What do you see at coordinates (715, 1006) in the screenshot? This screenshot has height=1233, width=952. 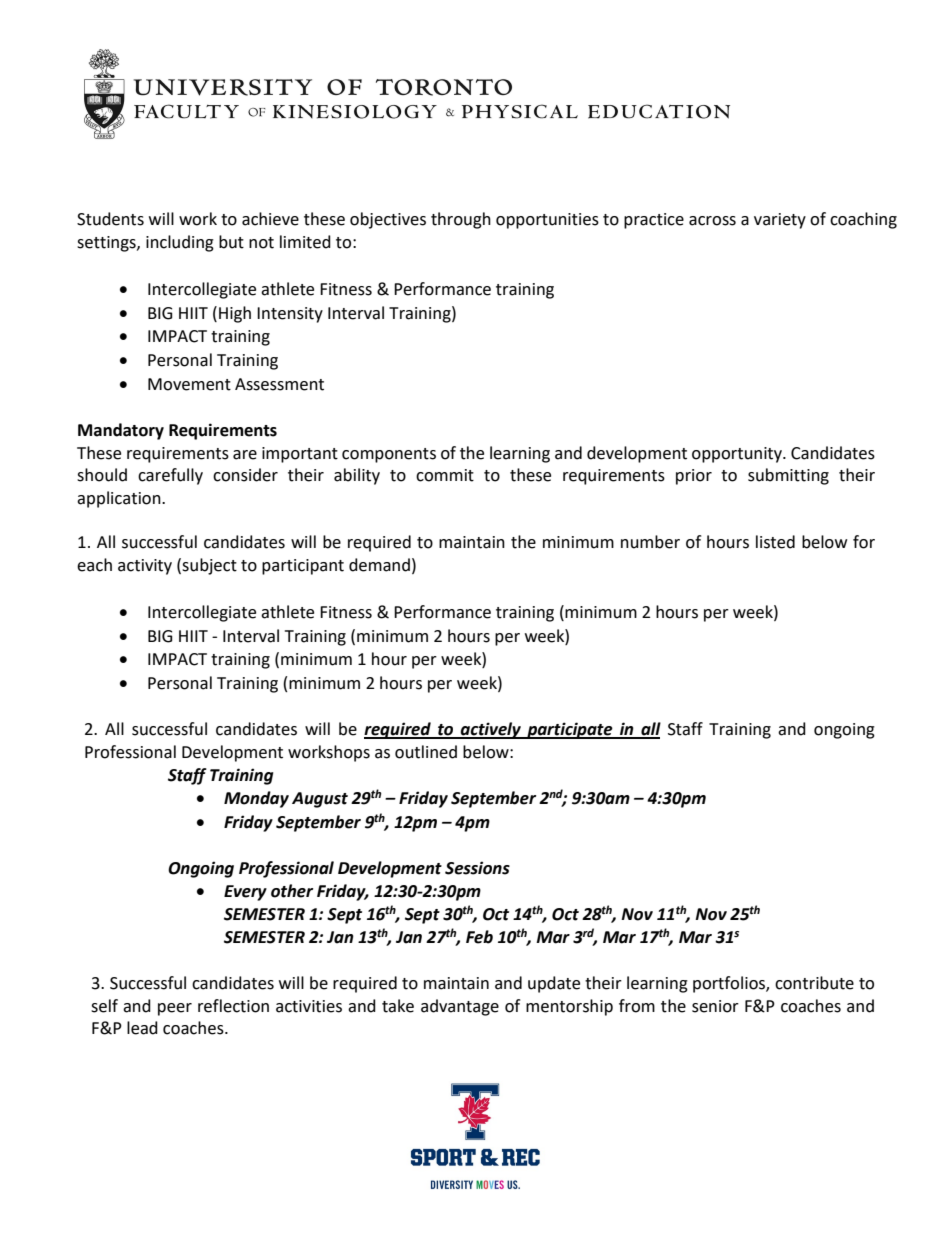 I see `senior` at bounding box center [715, 1006].
